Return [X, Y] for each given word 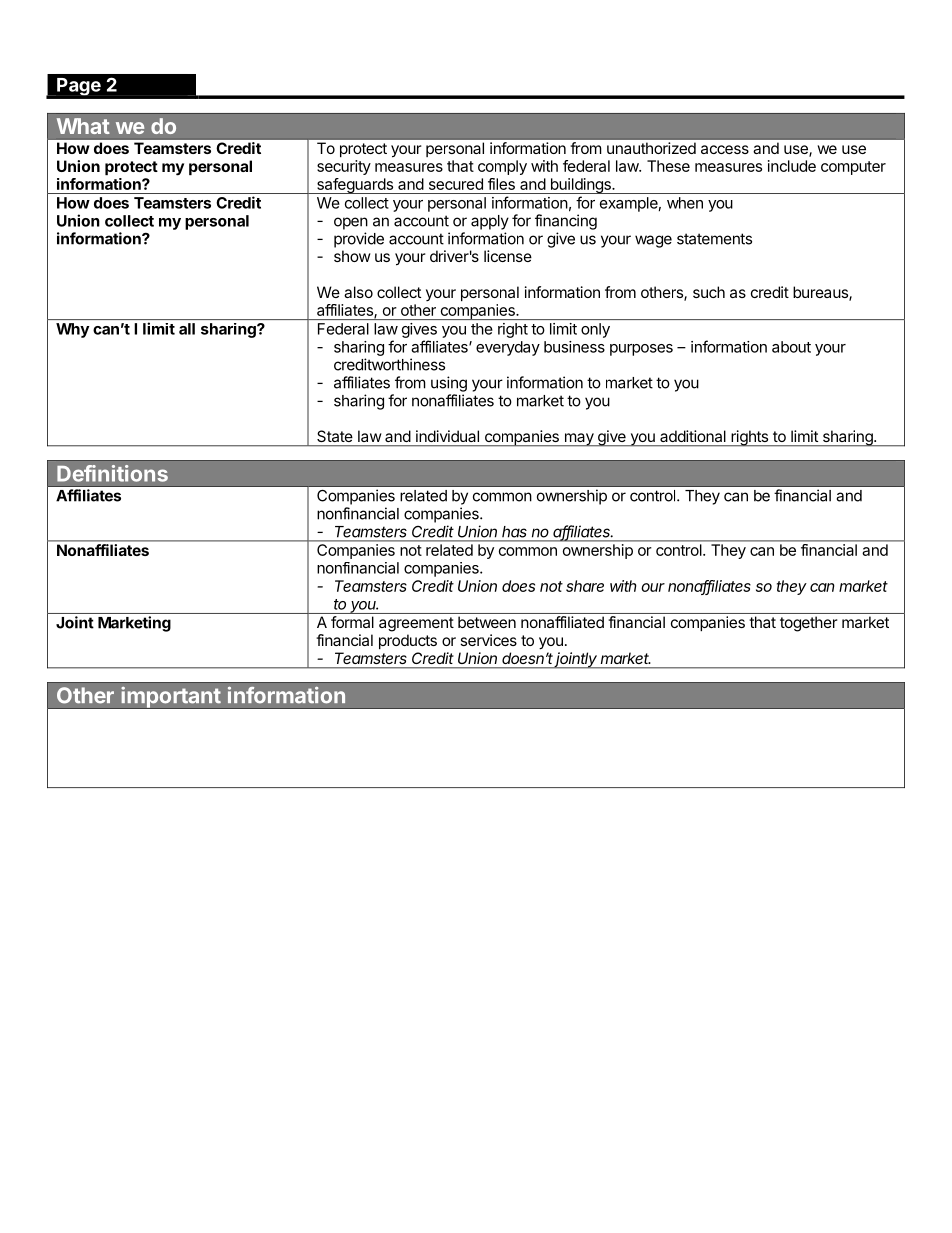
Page [78, 87]
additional [693, 436]
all [187, 329]
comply [502, 167]
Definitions [112, 473]
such [709, 292]
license [508, 256]
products [408, 641]
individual [447, 436]
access [725, 149]
